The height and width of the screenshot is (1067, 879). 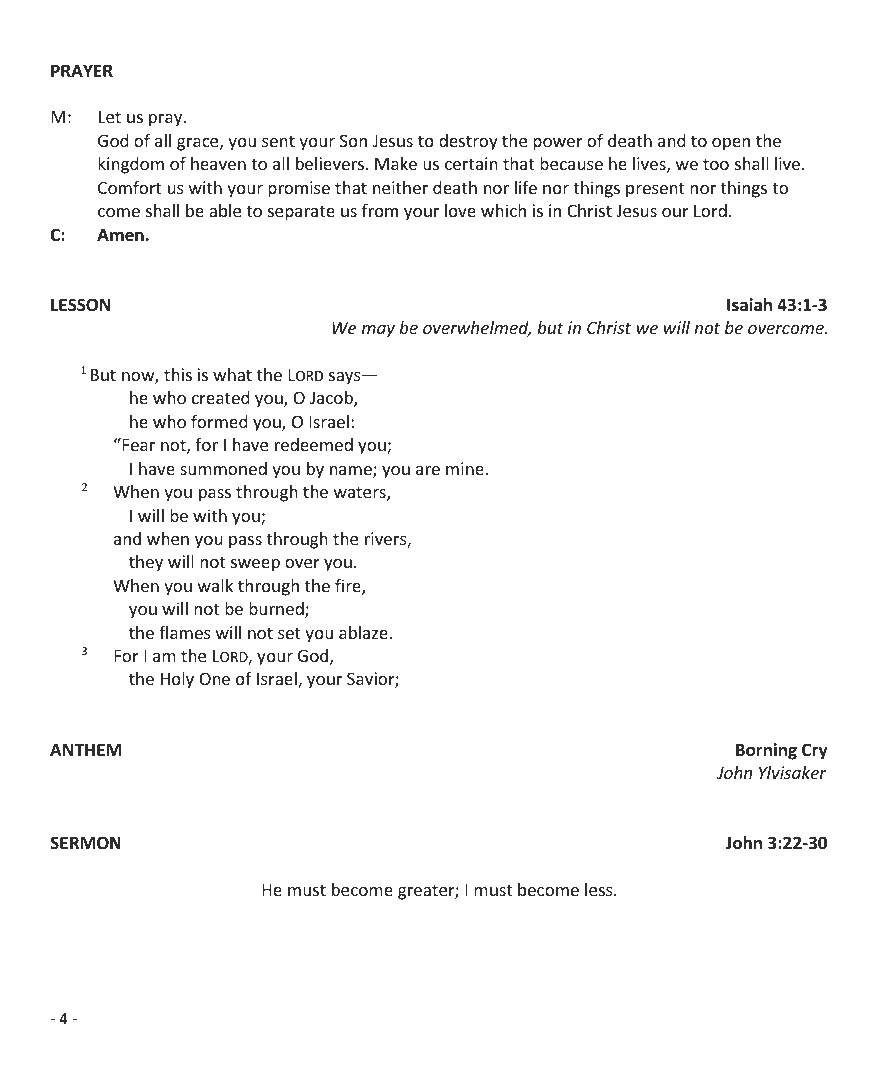 What do you see at coordinates (468, 142) in the screenshot?
I see `destroy` at bounding box center [468, 142].
